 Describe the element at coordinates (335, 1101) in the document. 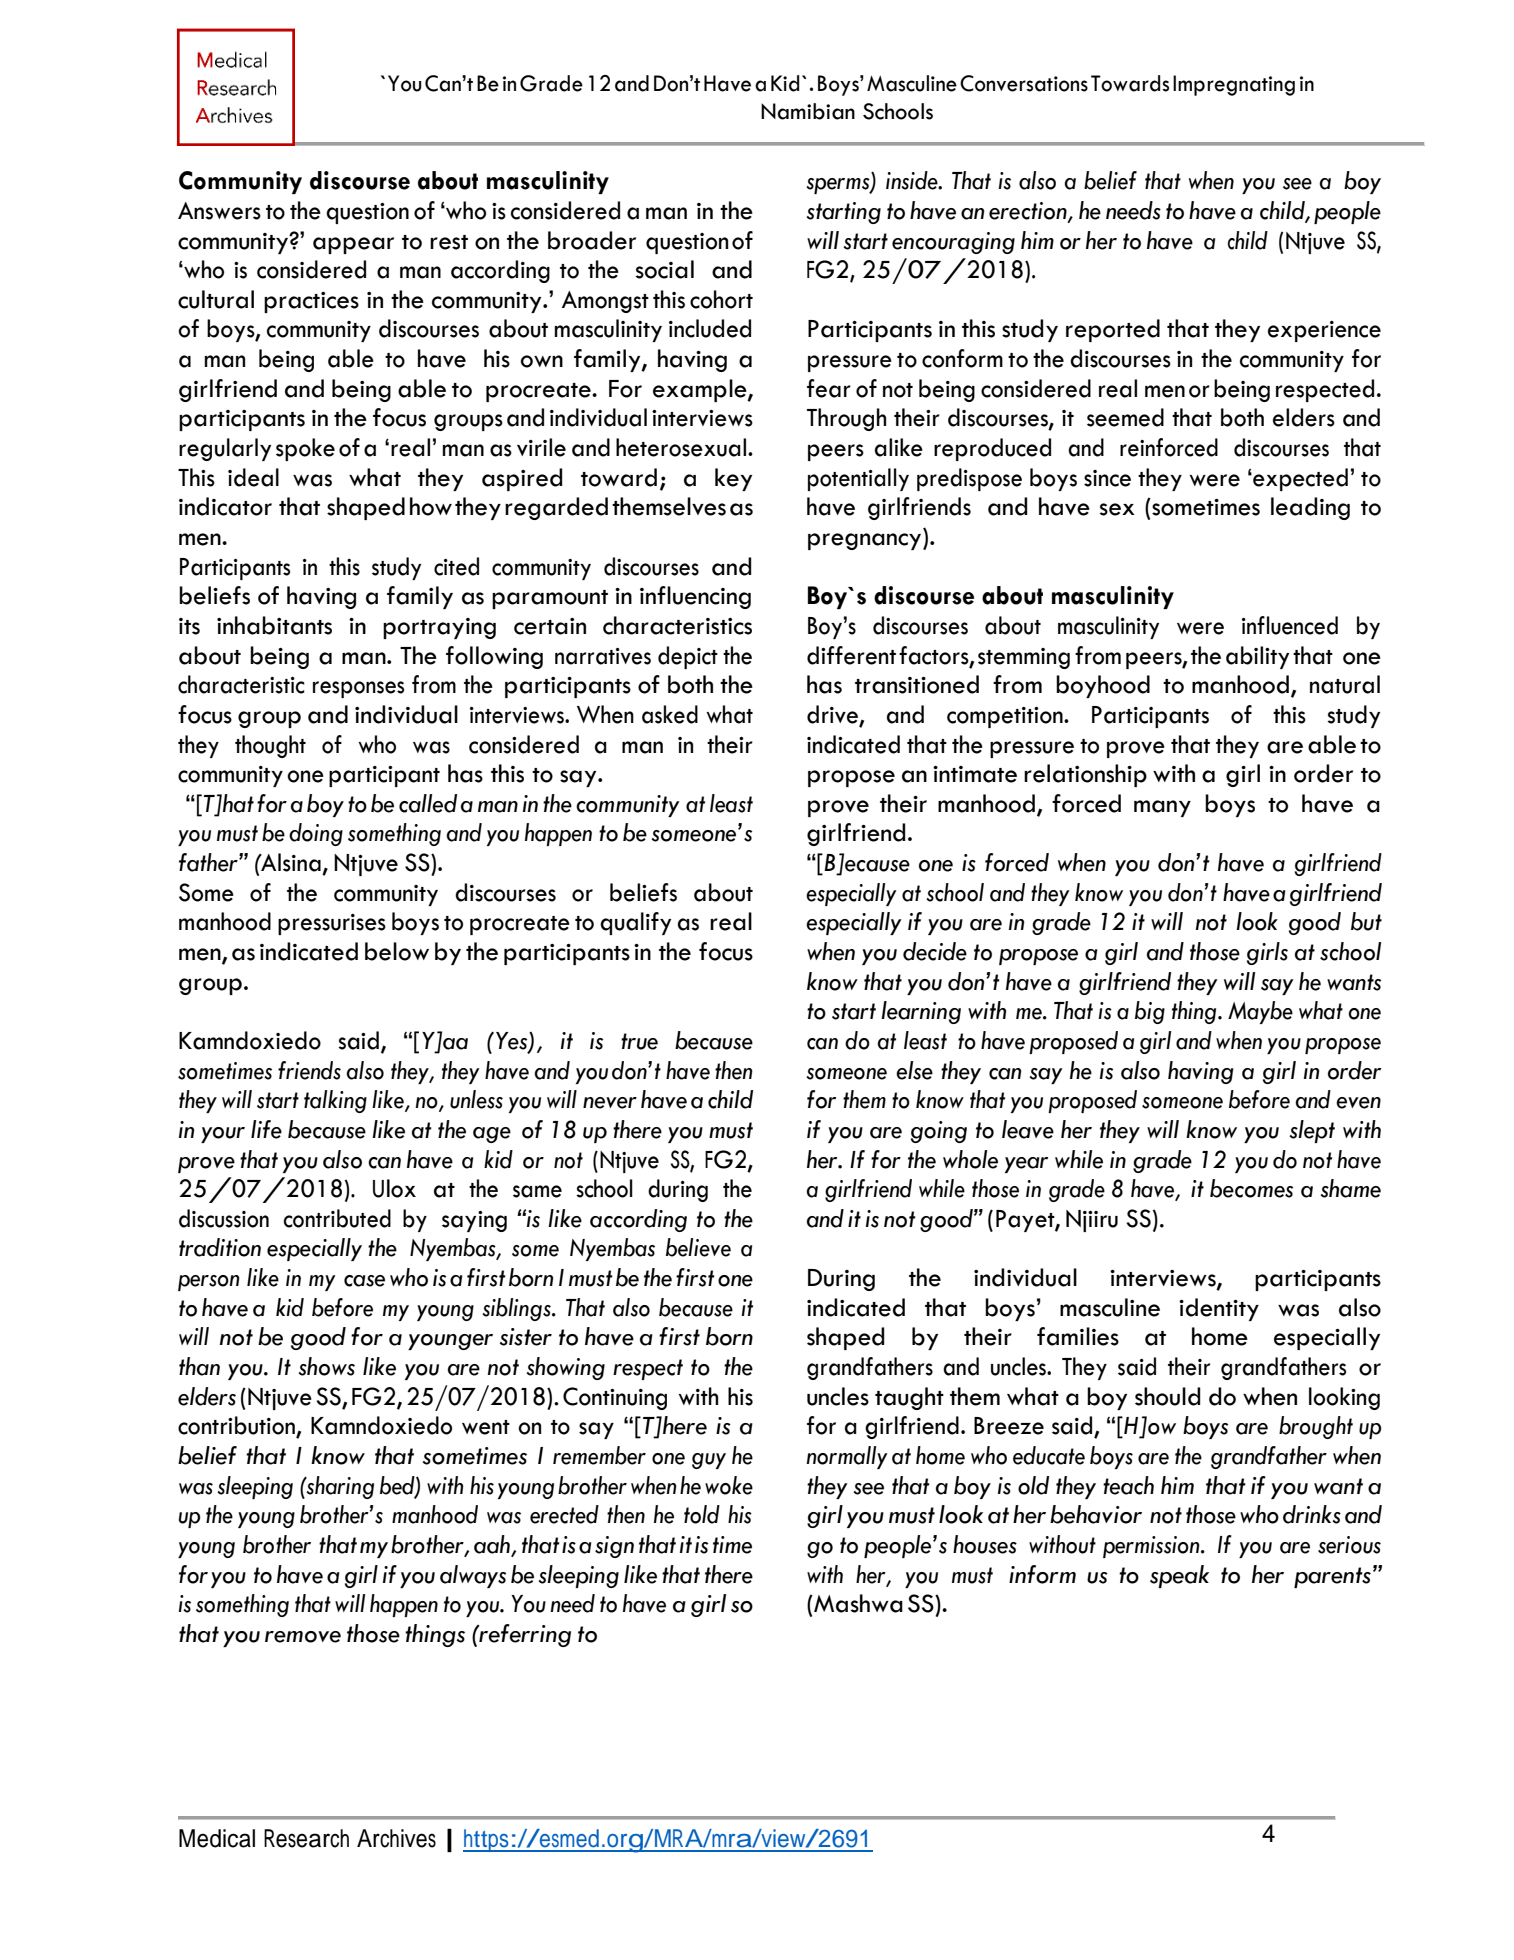

I see `talking` at that location.
